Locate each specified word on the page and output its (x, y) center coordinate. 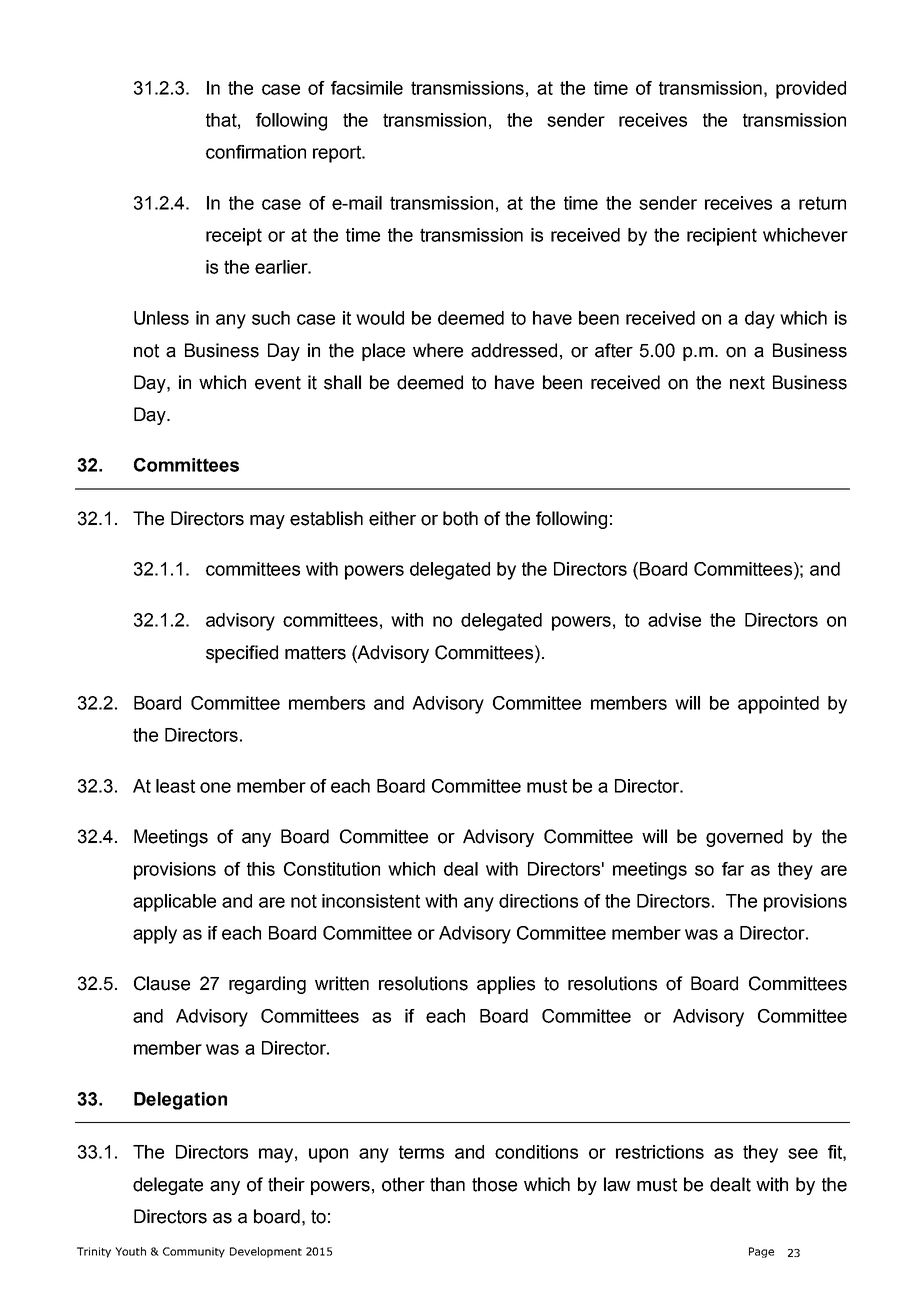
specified (242, 654)
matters (315, 653)
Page (761, 1252)
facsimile (367, 88)
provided (811, 90)
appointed (778, 705)
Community (194, 1252)
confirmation (256, 152)
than (447, 1184)
